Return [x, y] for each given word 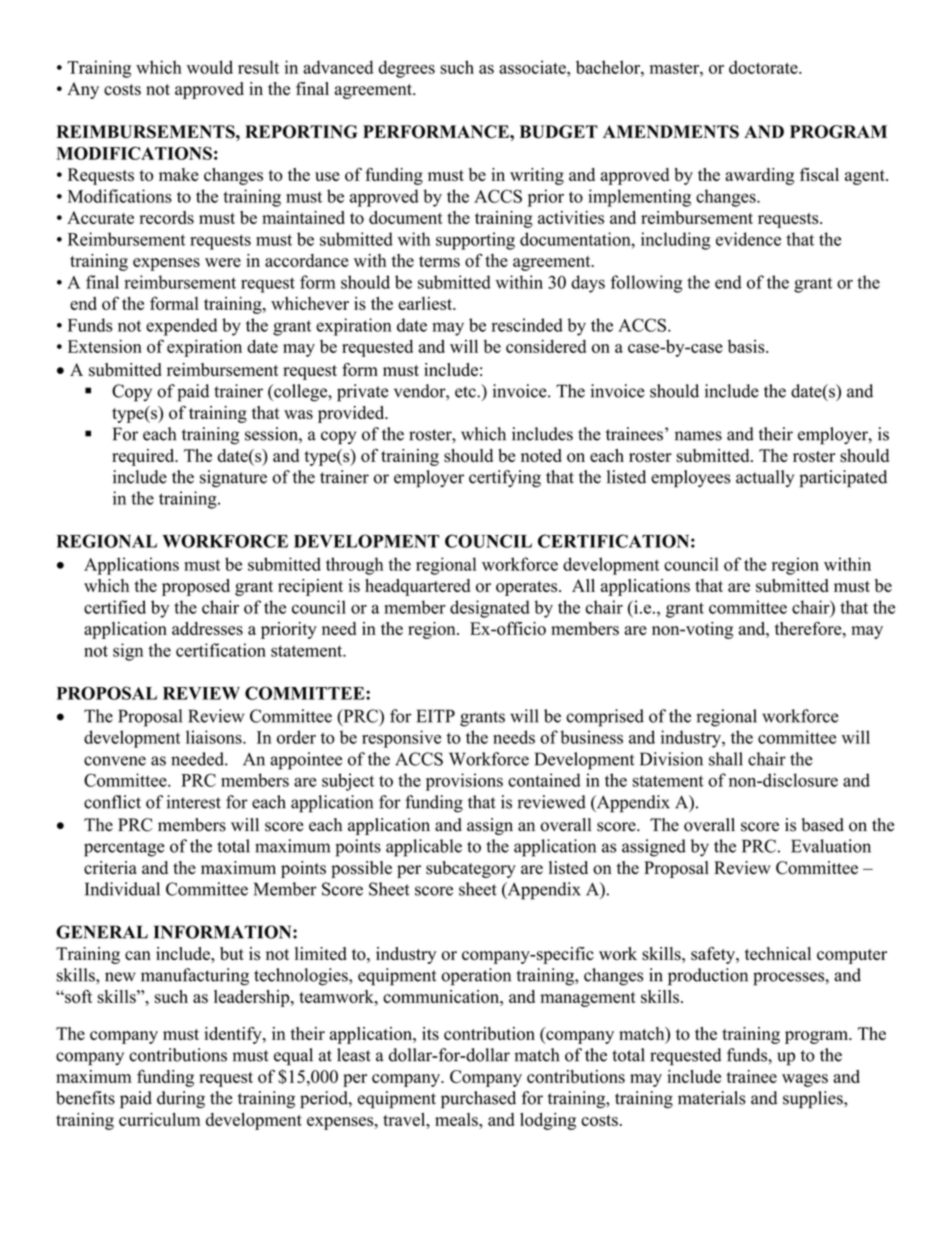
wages [805, 1080]
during [181, 1099]
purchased [478, 1100]
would [210, 67]
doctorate [764, 67]
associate [533, 67]
